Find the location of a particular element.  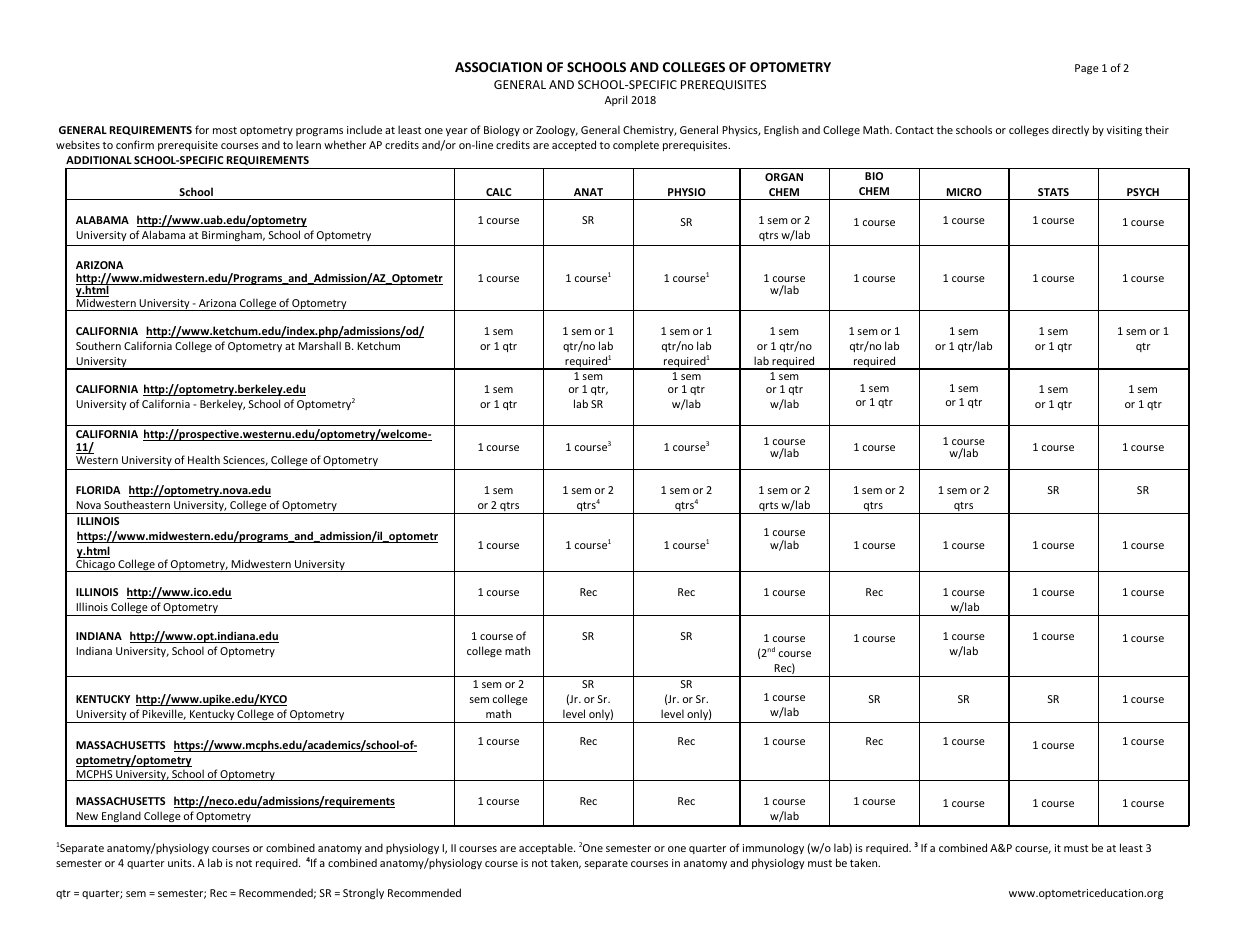

Marshall is located at coordinates (319, 345).
